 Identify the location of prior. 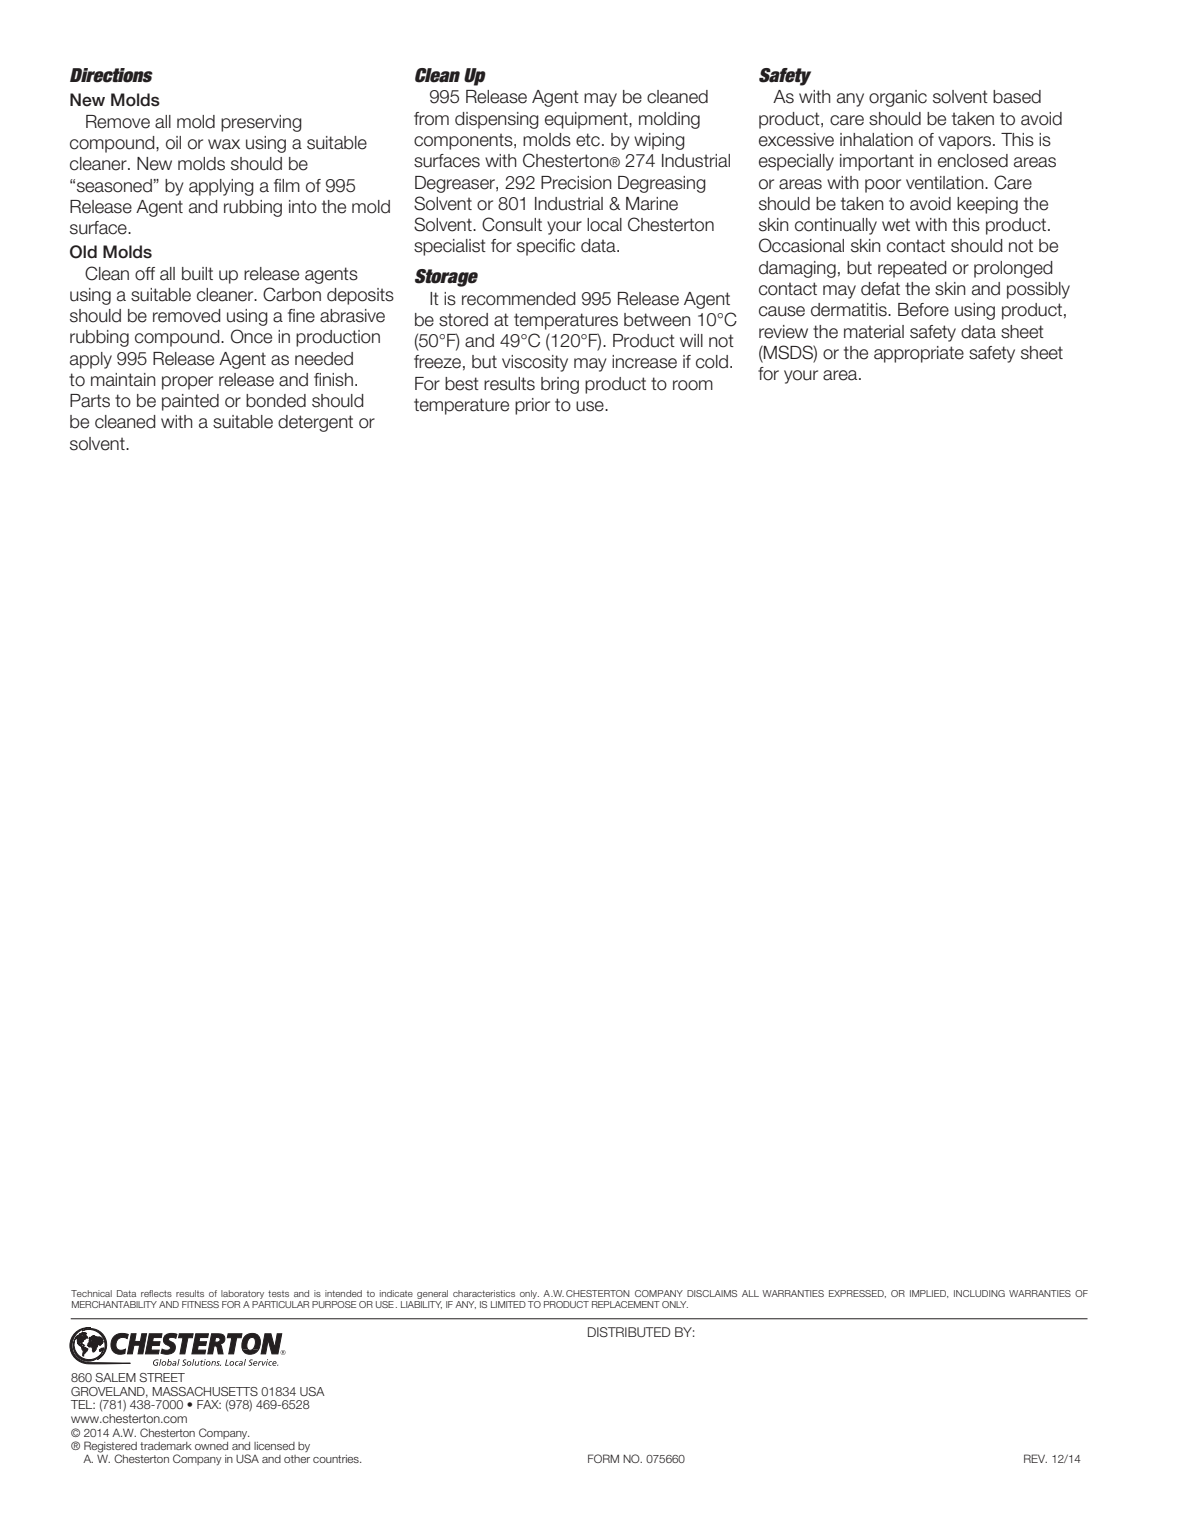
(532, 406).
